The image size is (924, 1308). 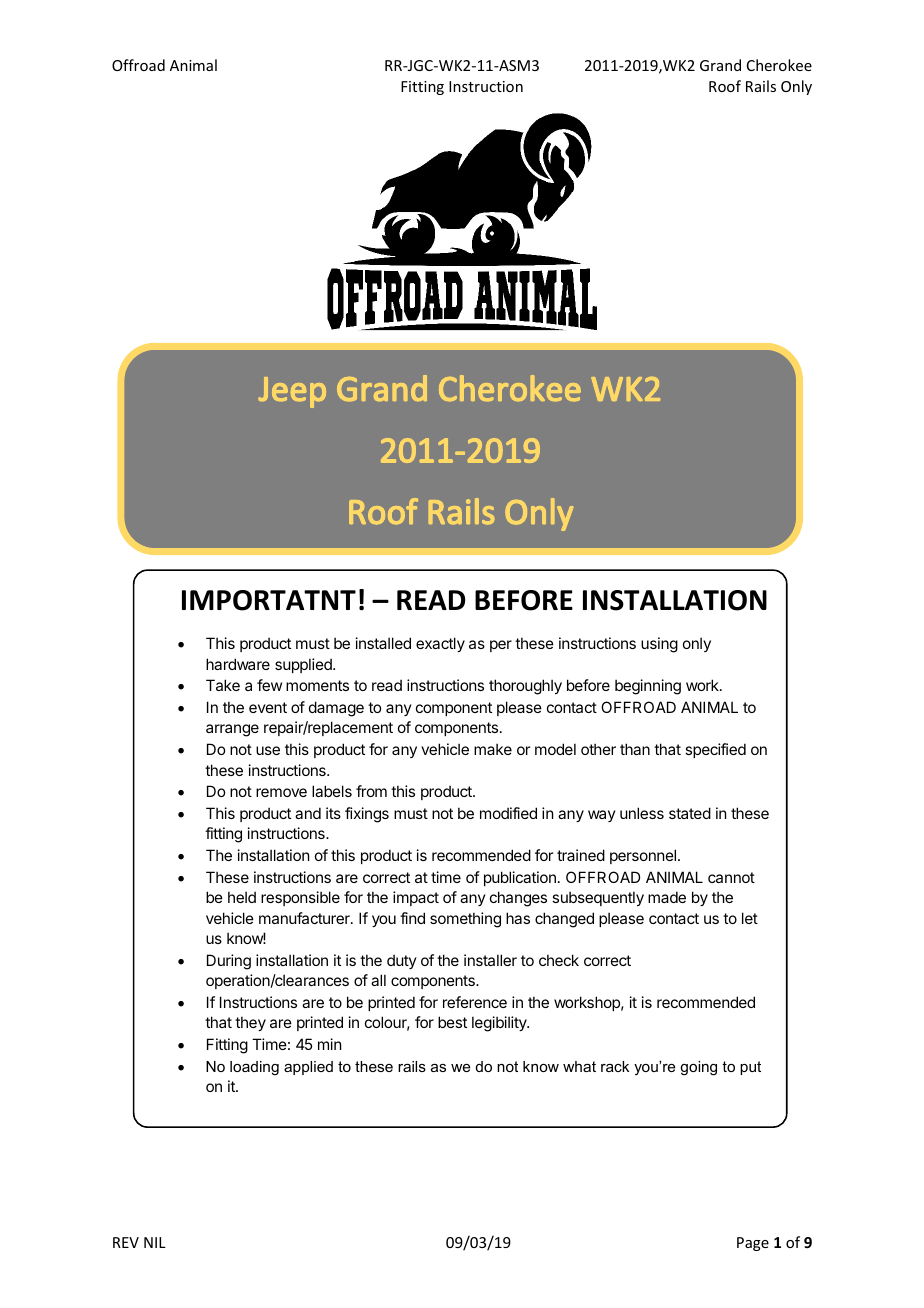 What do you see at coordinates (725, 86) in the screenshot?
I see `Roof` at bounding box center [725, 86].
